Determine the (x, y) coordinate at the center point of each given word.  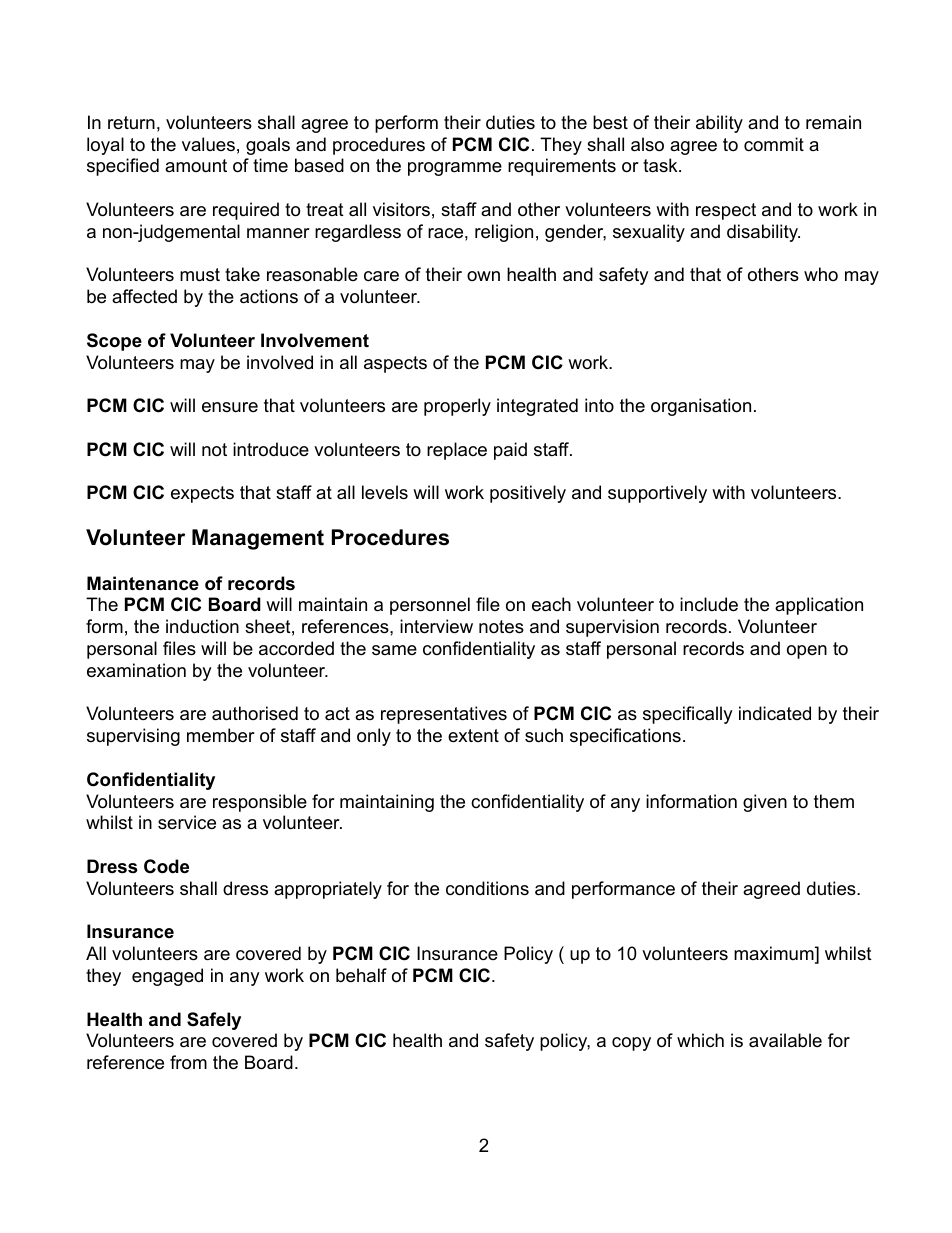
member (221, 735)
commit (774, 144)
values (208, 144)
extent (473, 735)
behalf (361, 975)
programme (455, 169)
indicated (775, 713)
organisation (701, 407)
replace (457, 451)
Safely (214, 1021)
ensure (230, 407)
